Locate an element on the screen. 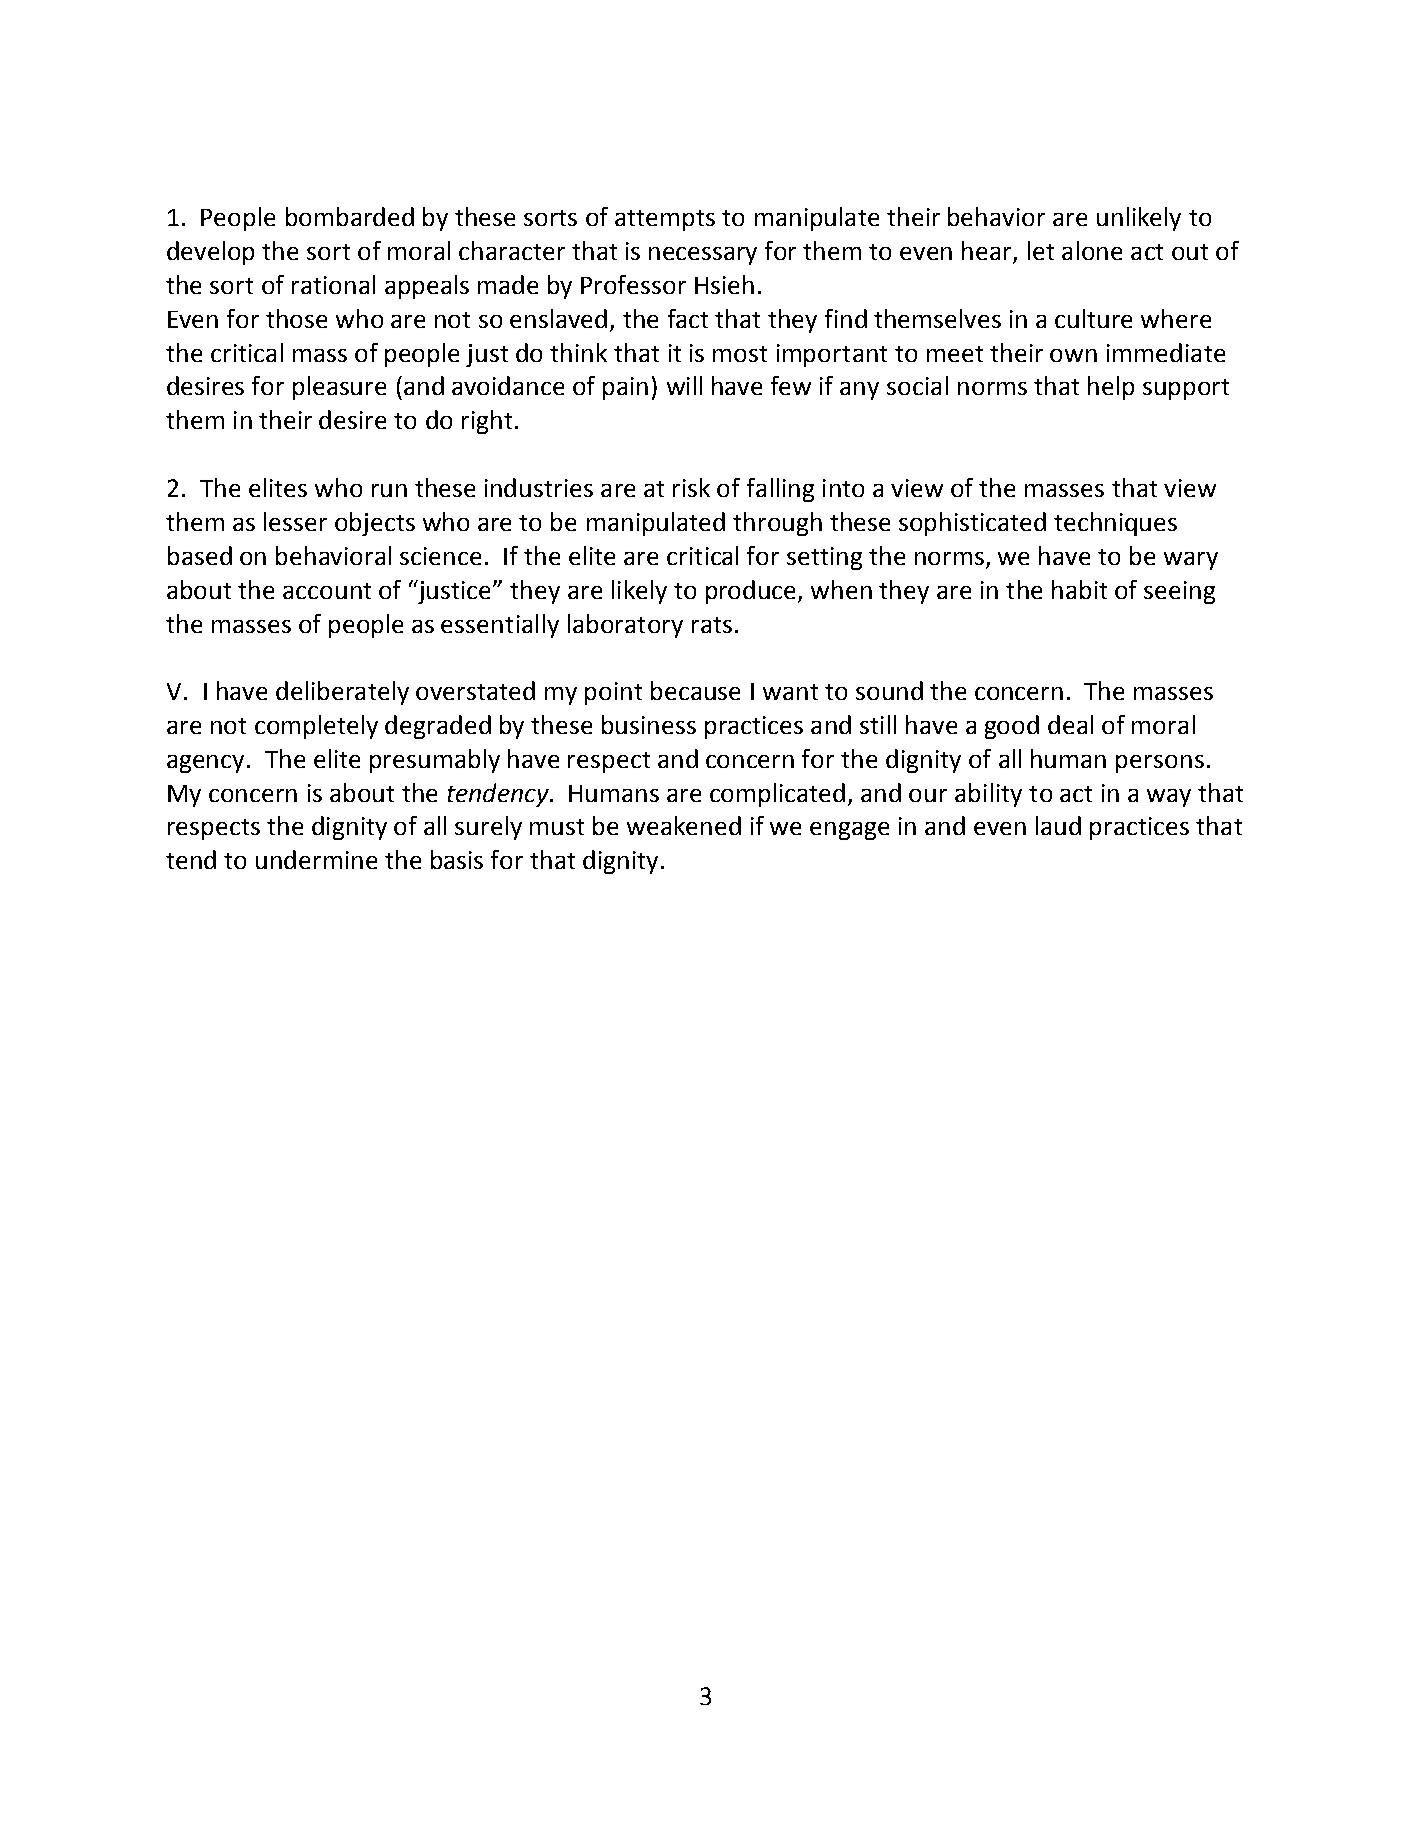  lesser is located at coordinates (295, 521).
